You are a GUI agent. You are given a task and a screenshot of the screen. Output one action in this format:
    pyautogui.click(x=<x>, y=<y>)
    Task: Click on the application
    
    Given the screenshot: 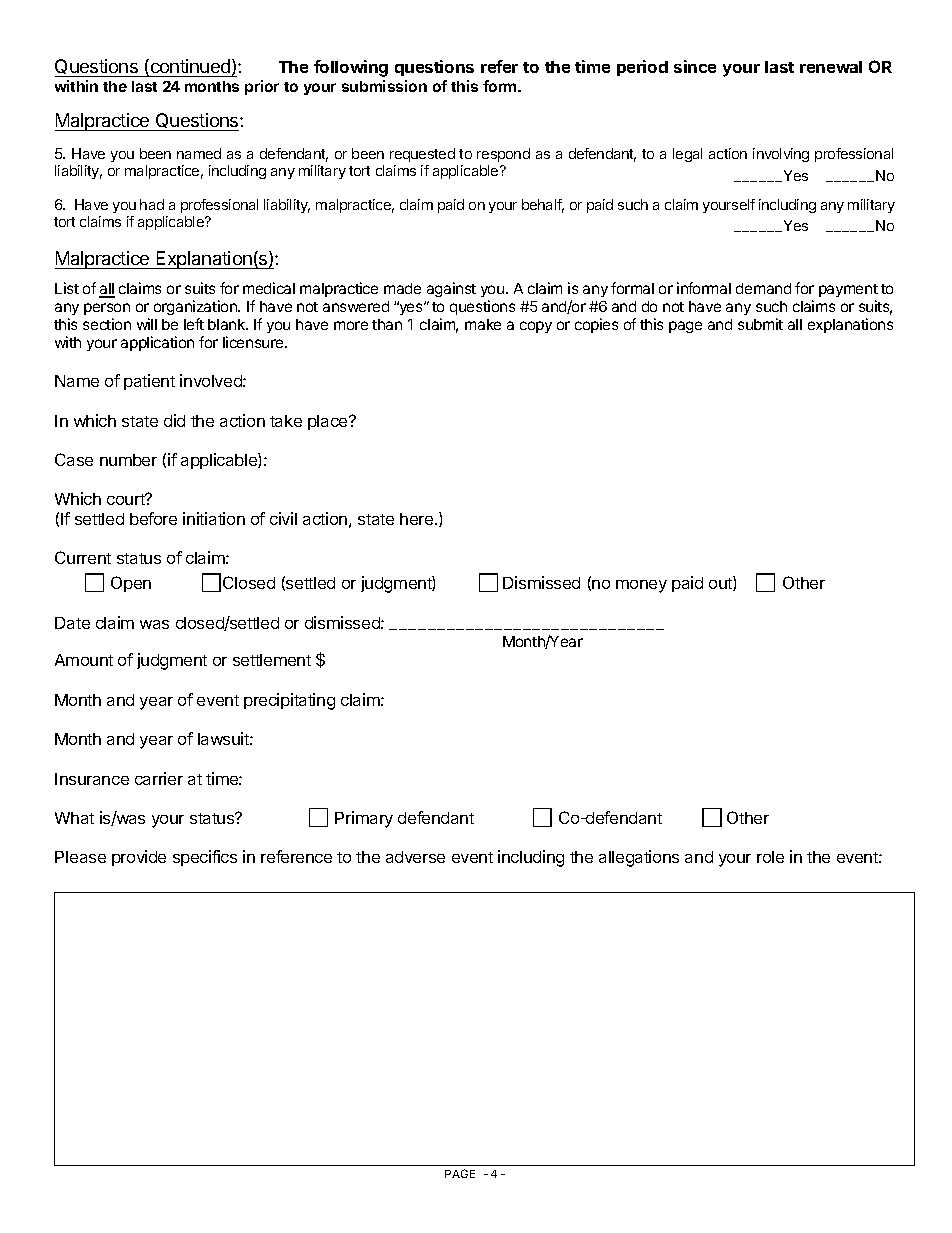 What is the action you would take?
    pyautogui.click(x=157, y=343)
